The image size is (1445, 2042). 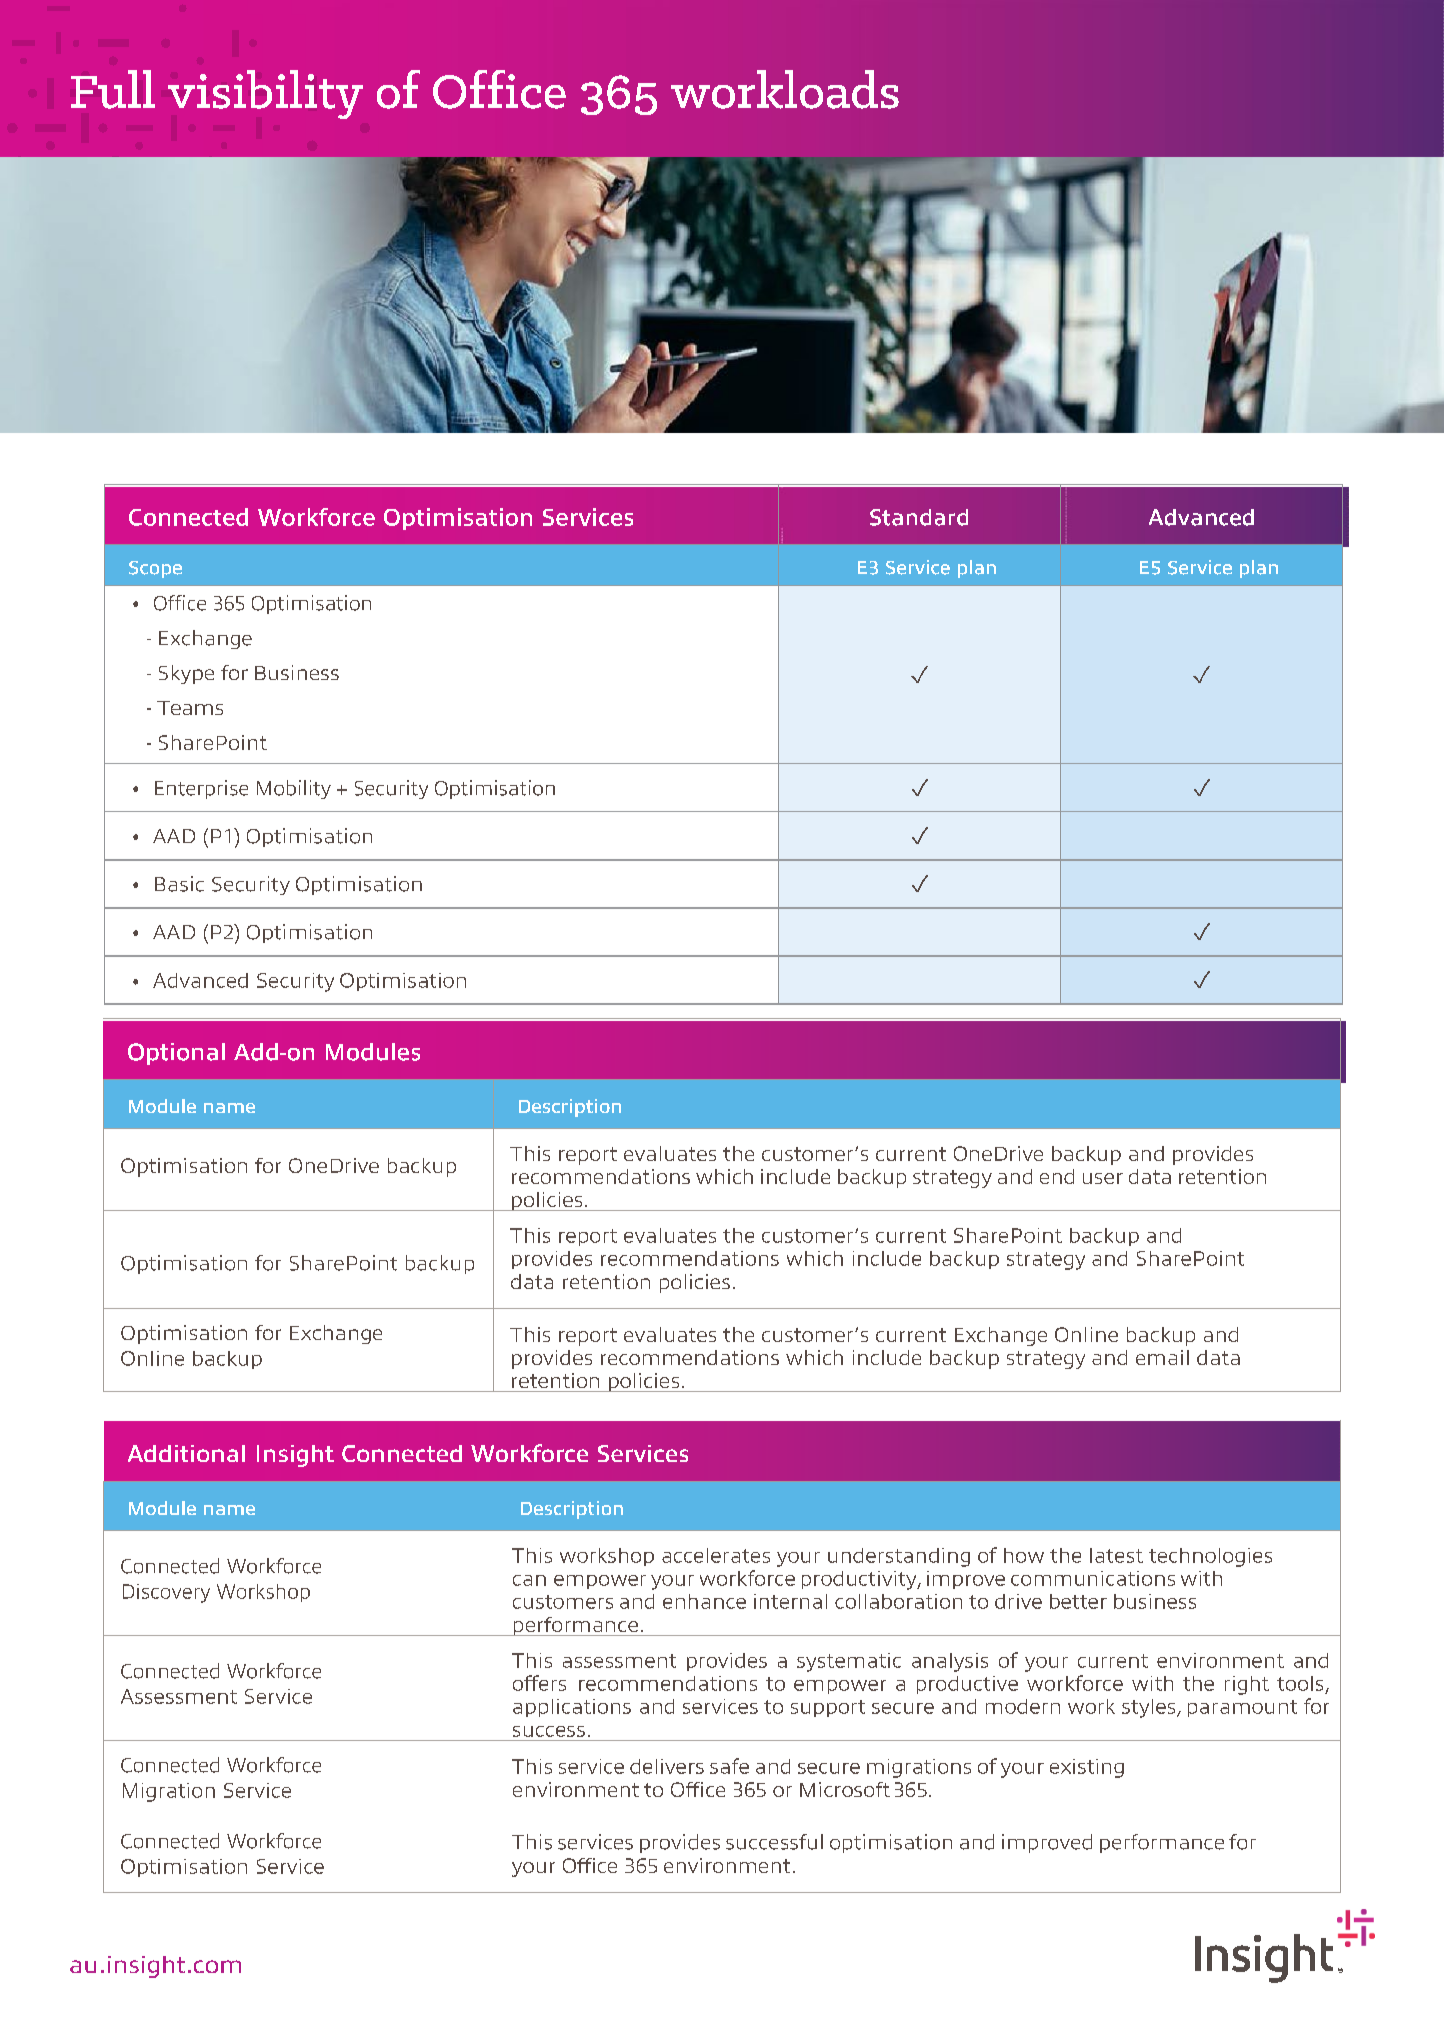 I want to click on Full, so click(x=113, y=89).
